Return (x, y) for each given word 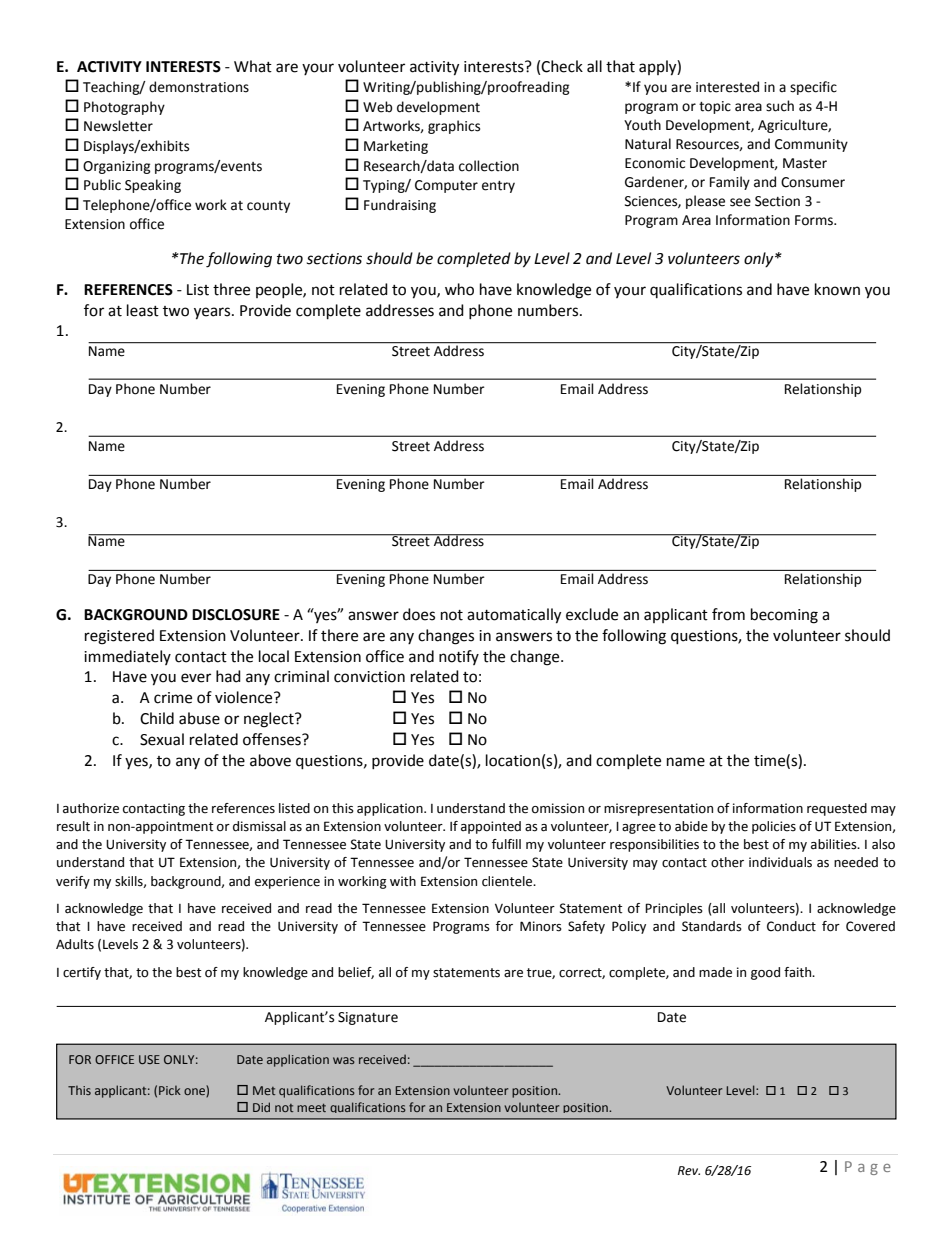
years (213, 313)
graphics (454, 127)
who (459, 289)
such (780, 106)
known (837, 289)
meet (311, 1108)
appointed (491, 827)
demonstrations (199, 87)
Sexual (162, 739)
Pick (170, 1090)
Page (868, 1168)
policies (774, 827)
